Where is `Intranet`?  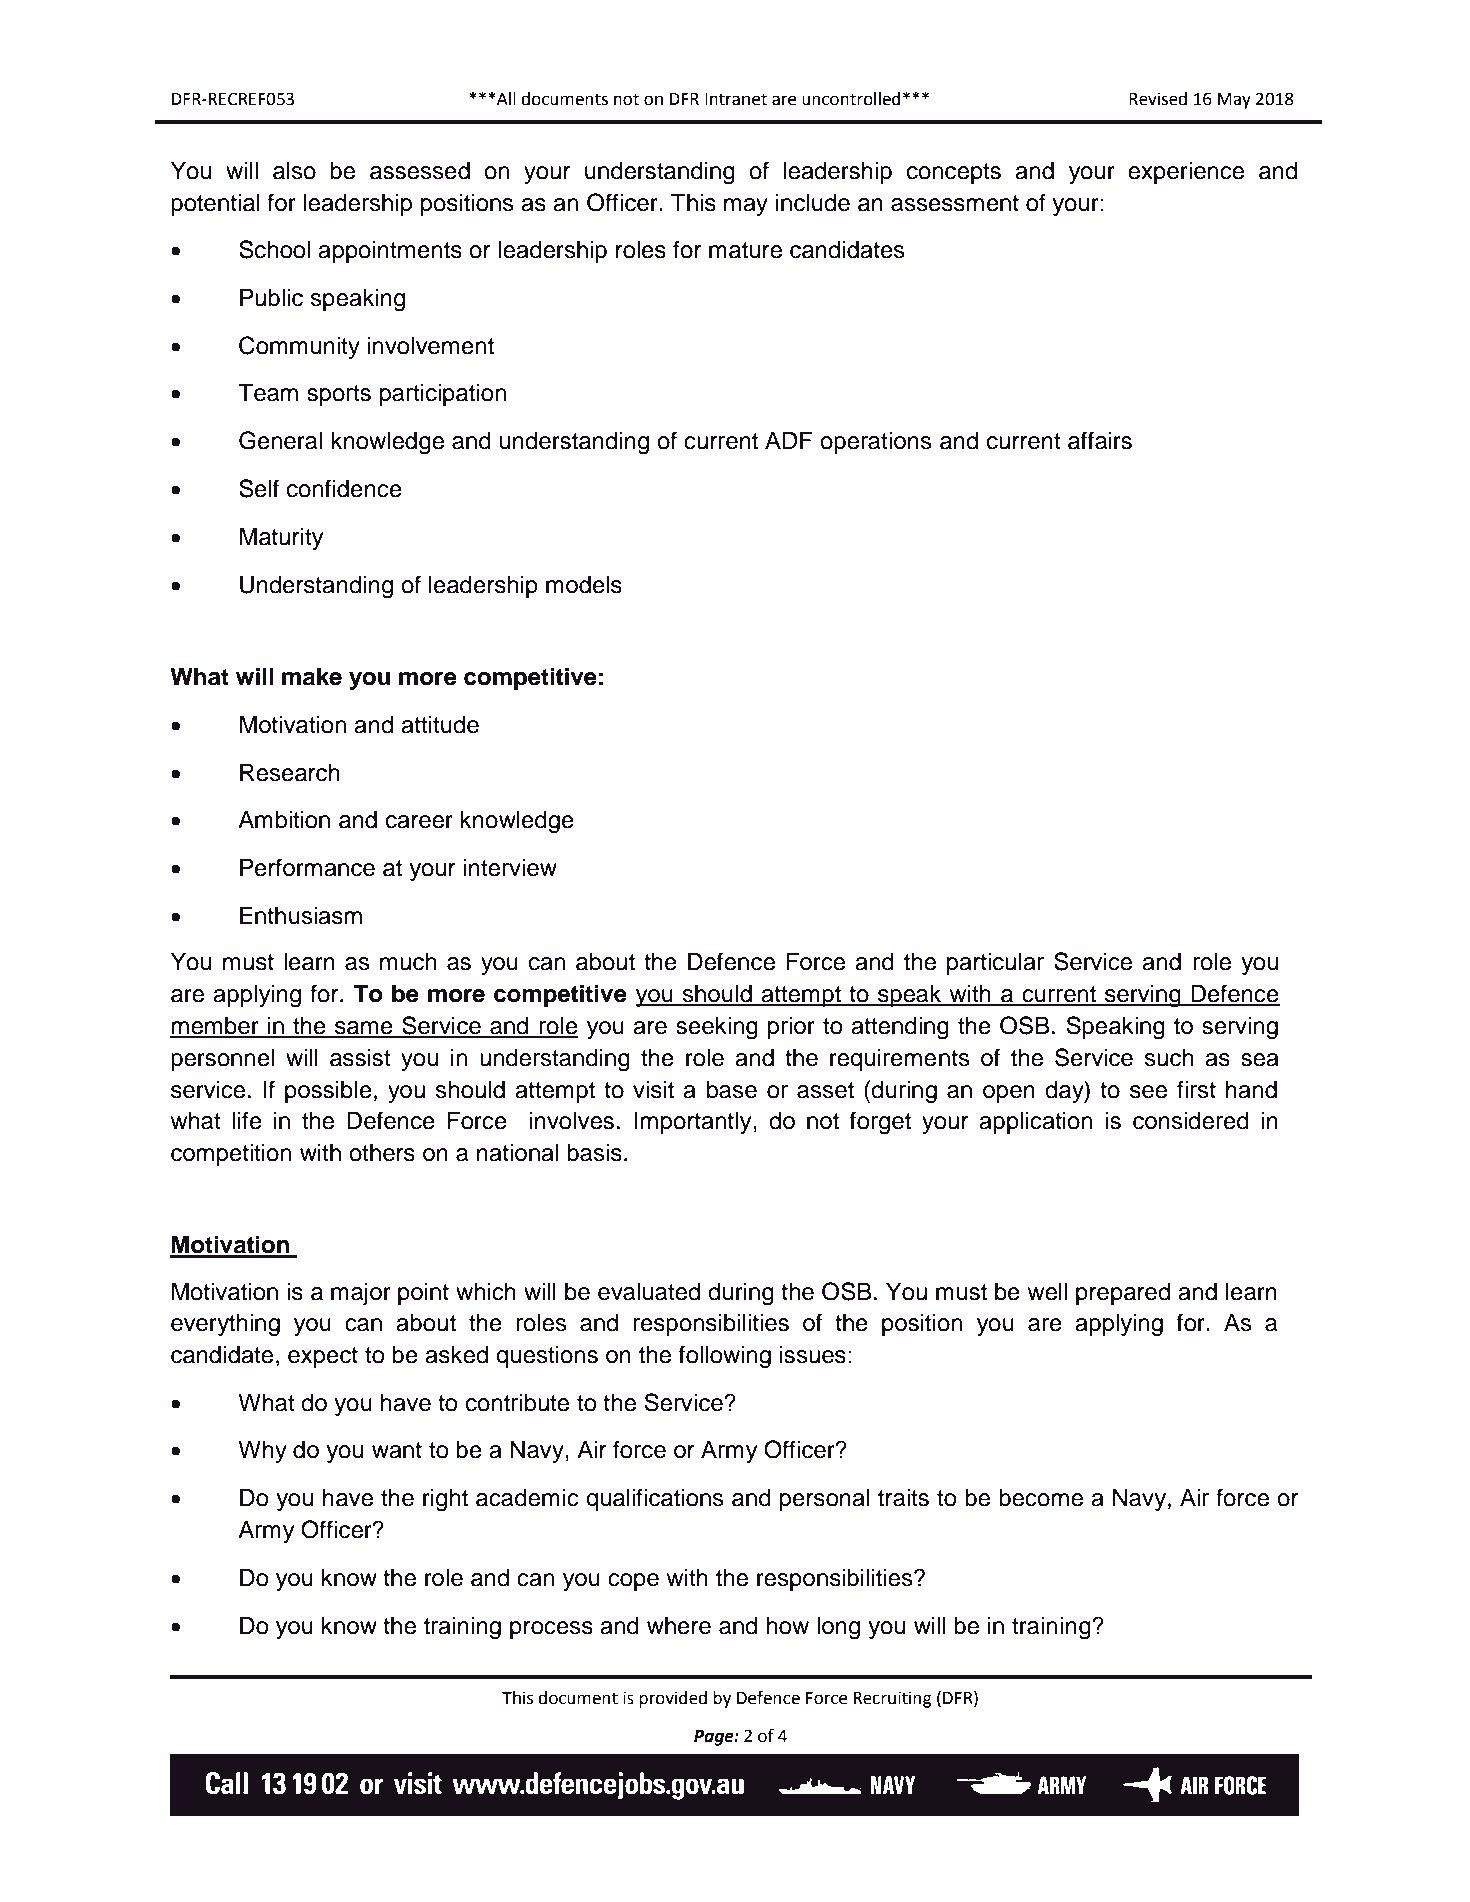 Intranet is located at coordinates (736, 99).
